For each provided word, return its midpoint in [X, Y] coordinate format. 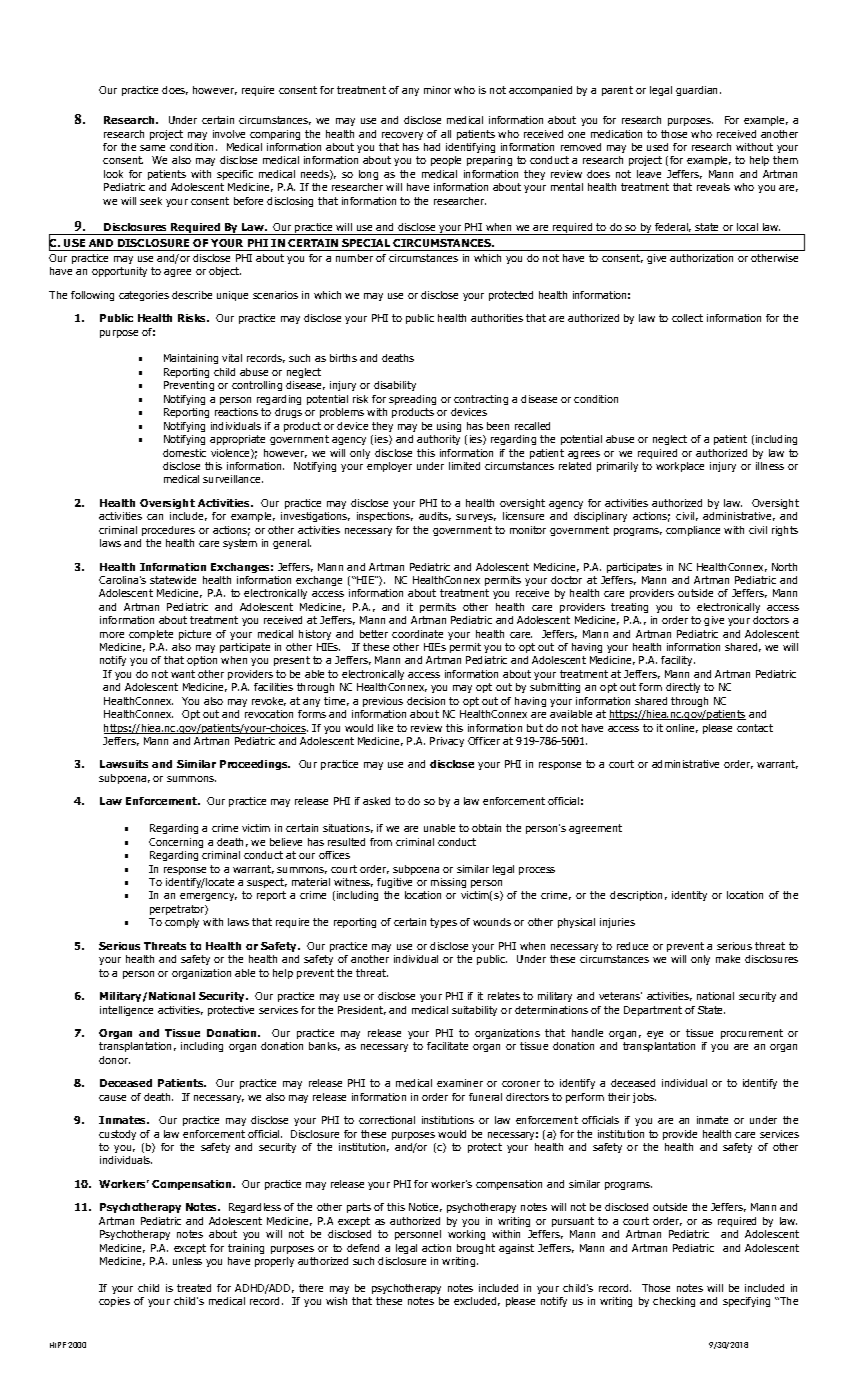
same [152, 148]
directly [683, 688]
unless [187, 1261]
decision [426, 701]
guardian [698, 91]
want [183, 674]
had [432, 147]
